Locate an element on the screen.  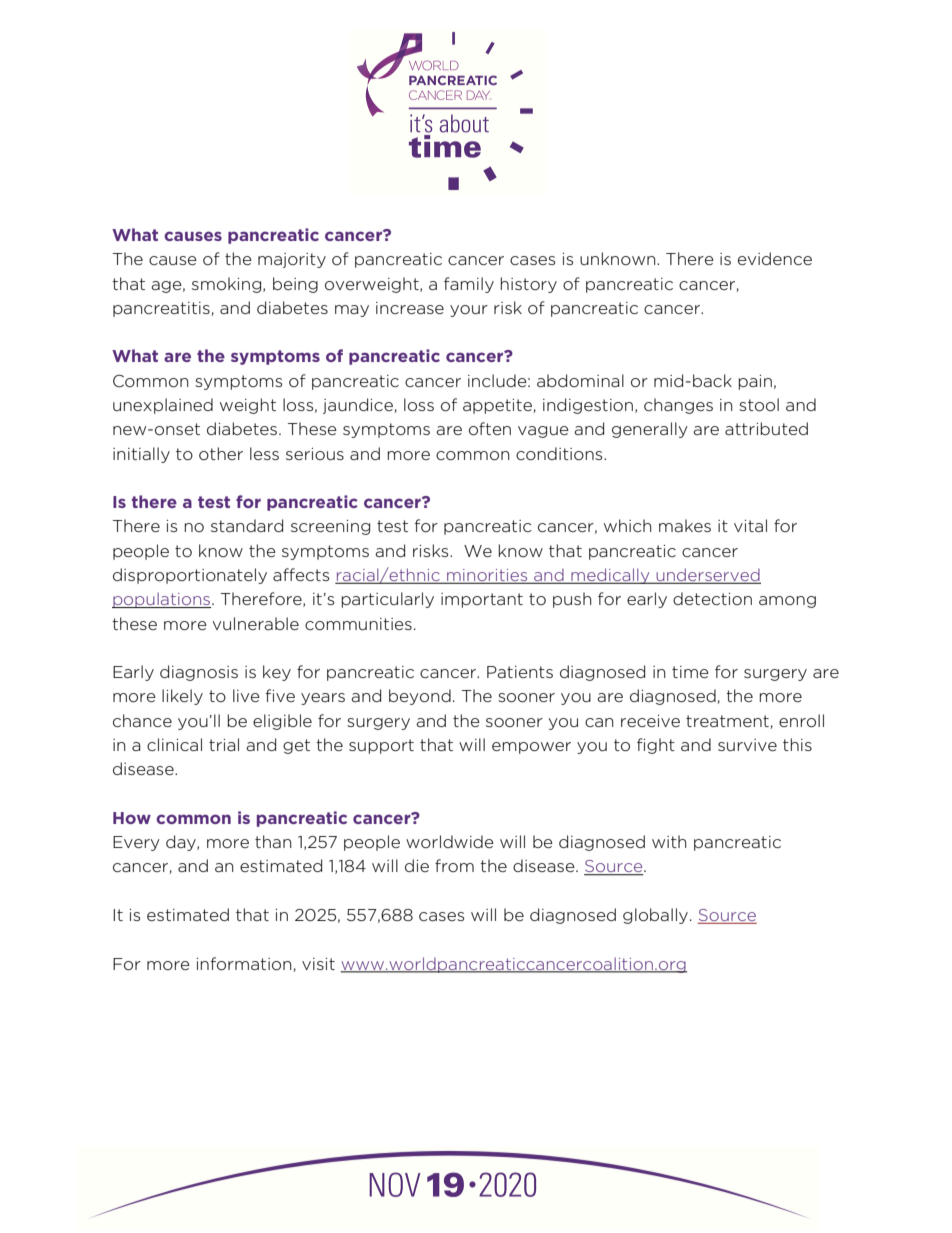
empower is located at coordinates (531, 748).
